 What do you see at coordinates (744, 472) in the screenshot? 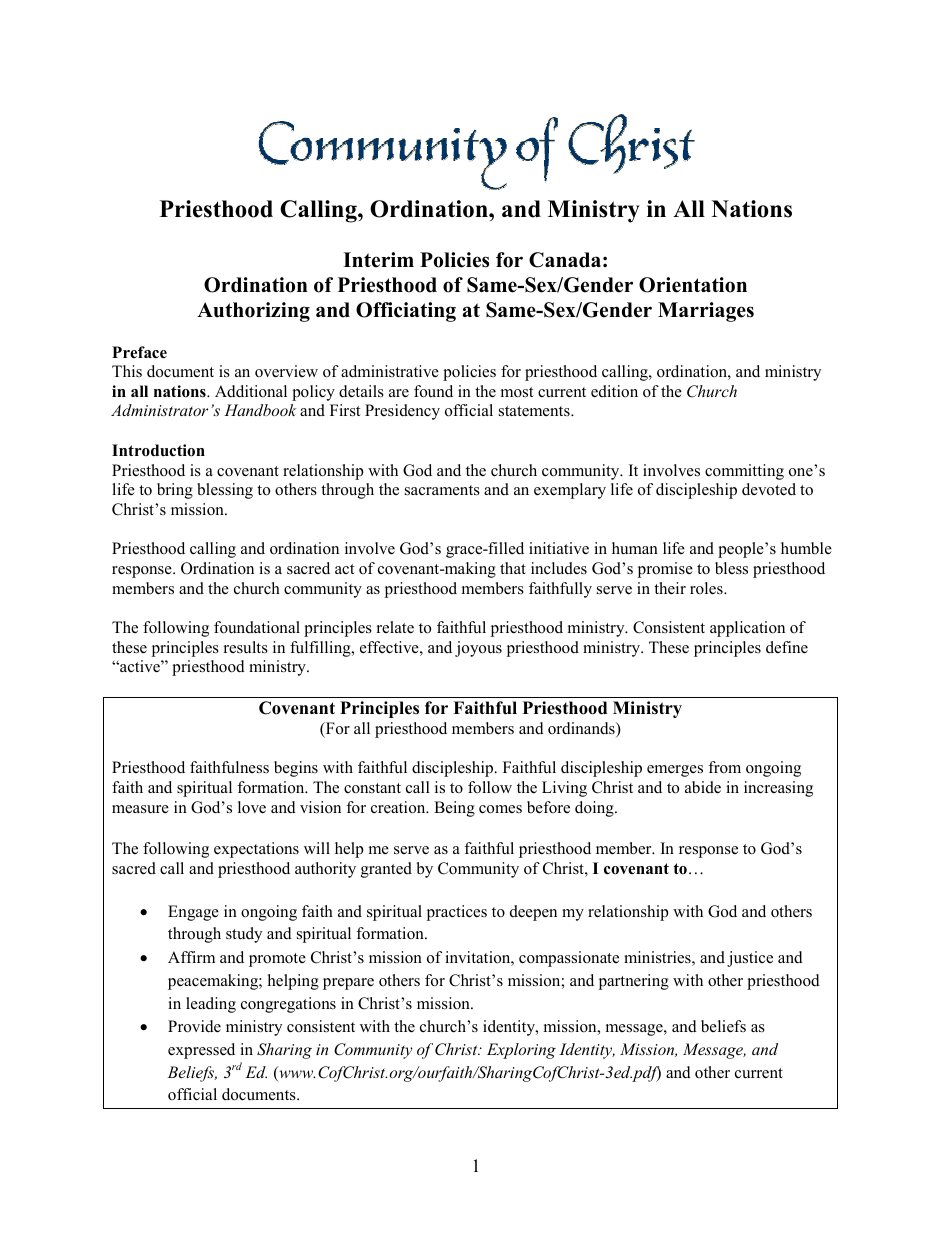
I see `committing` at bounding box center [744, 472].
